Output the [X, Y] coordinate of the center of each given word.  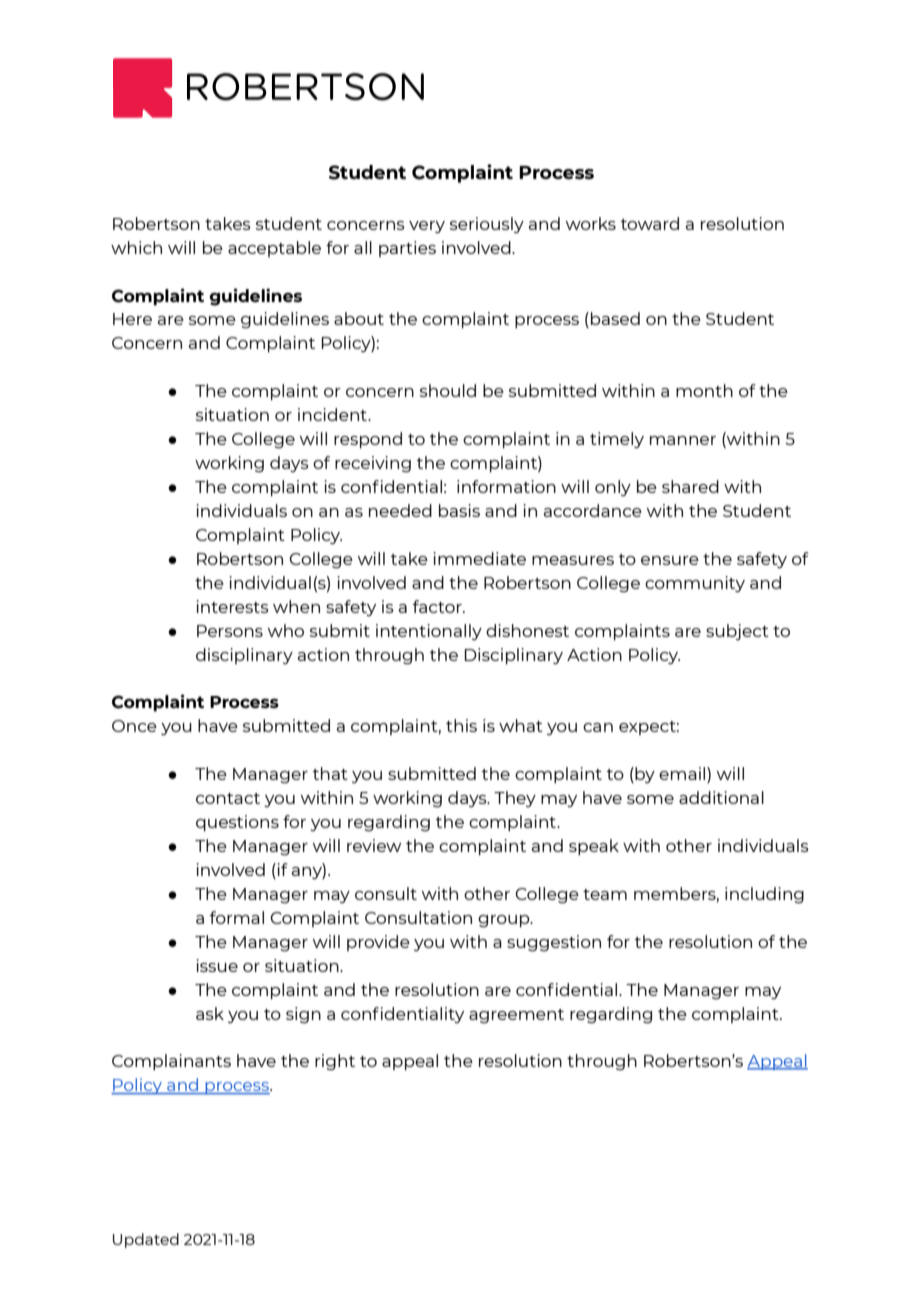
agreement [516, 1016]
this [461, 725]
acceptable [274, 249]
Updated [146, 1240]
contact [228, 798]
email [683, 775]
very [427, 227]
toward [650, 223]
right [335, 1062]
